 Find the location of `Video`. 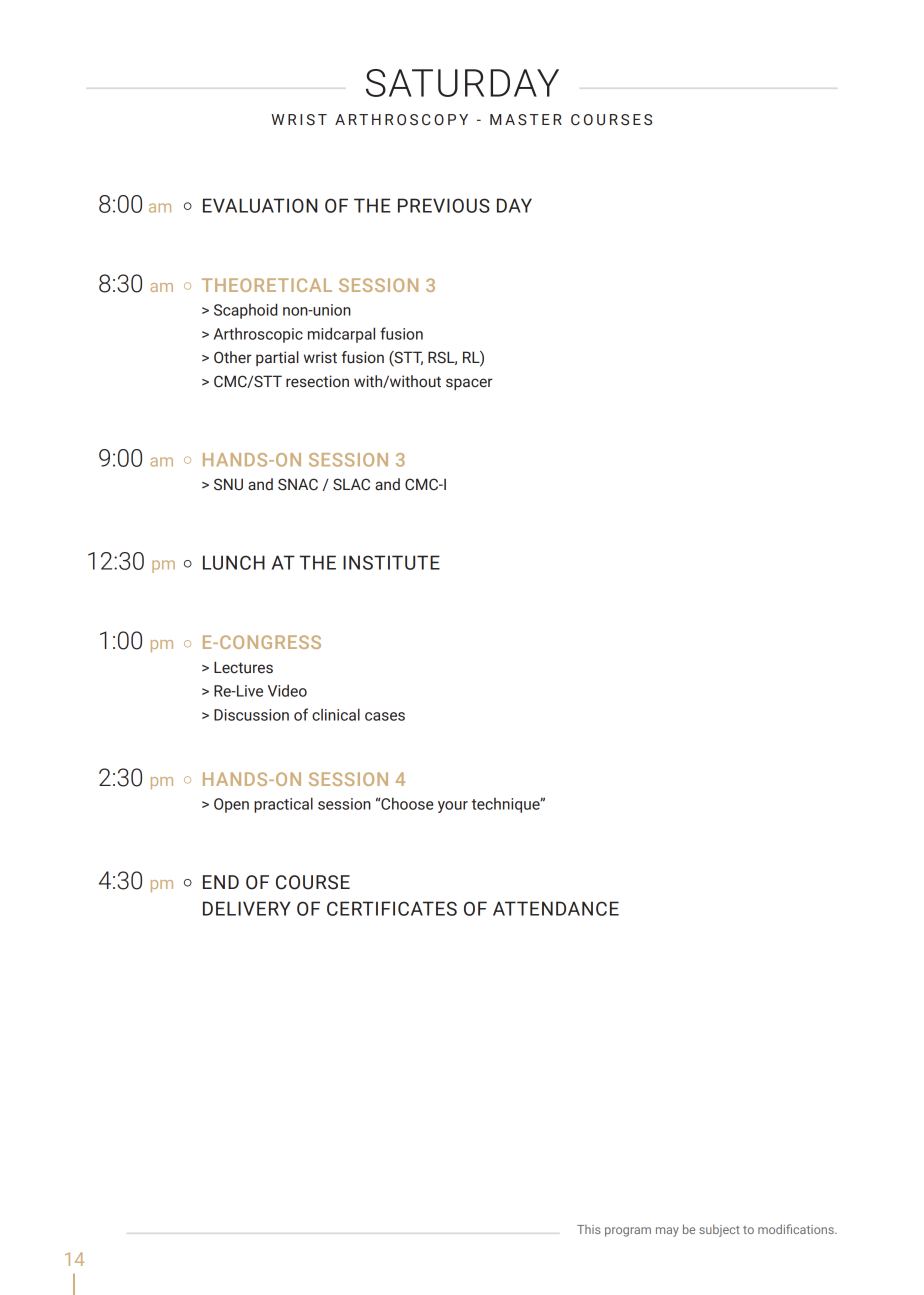

Video is located at coordinates (287, 690).
